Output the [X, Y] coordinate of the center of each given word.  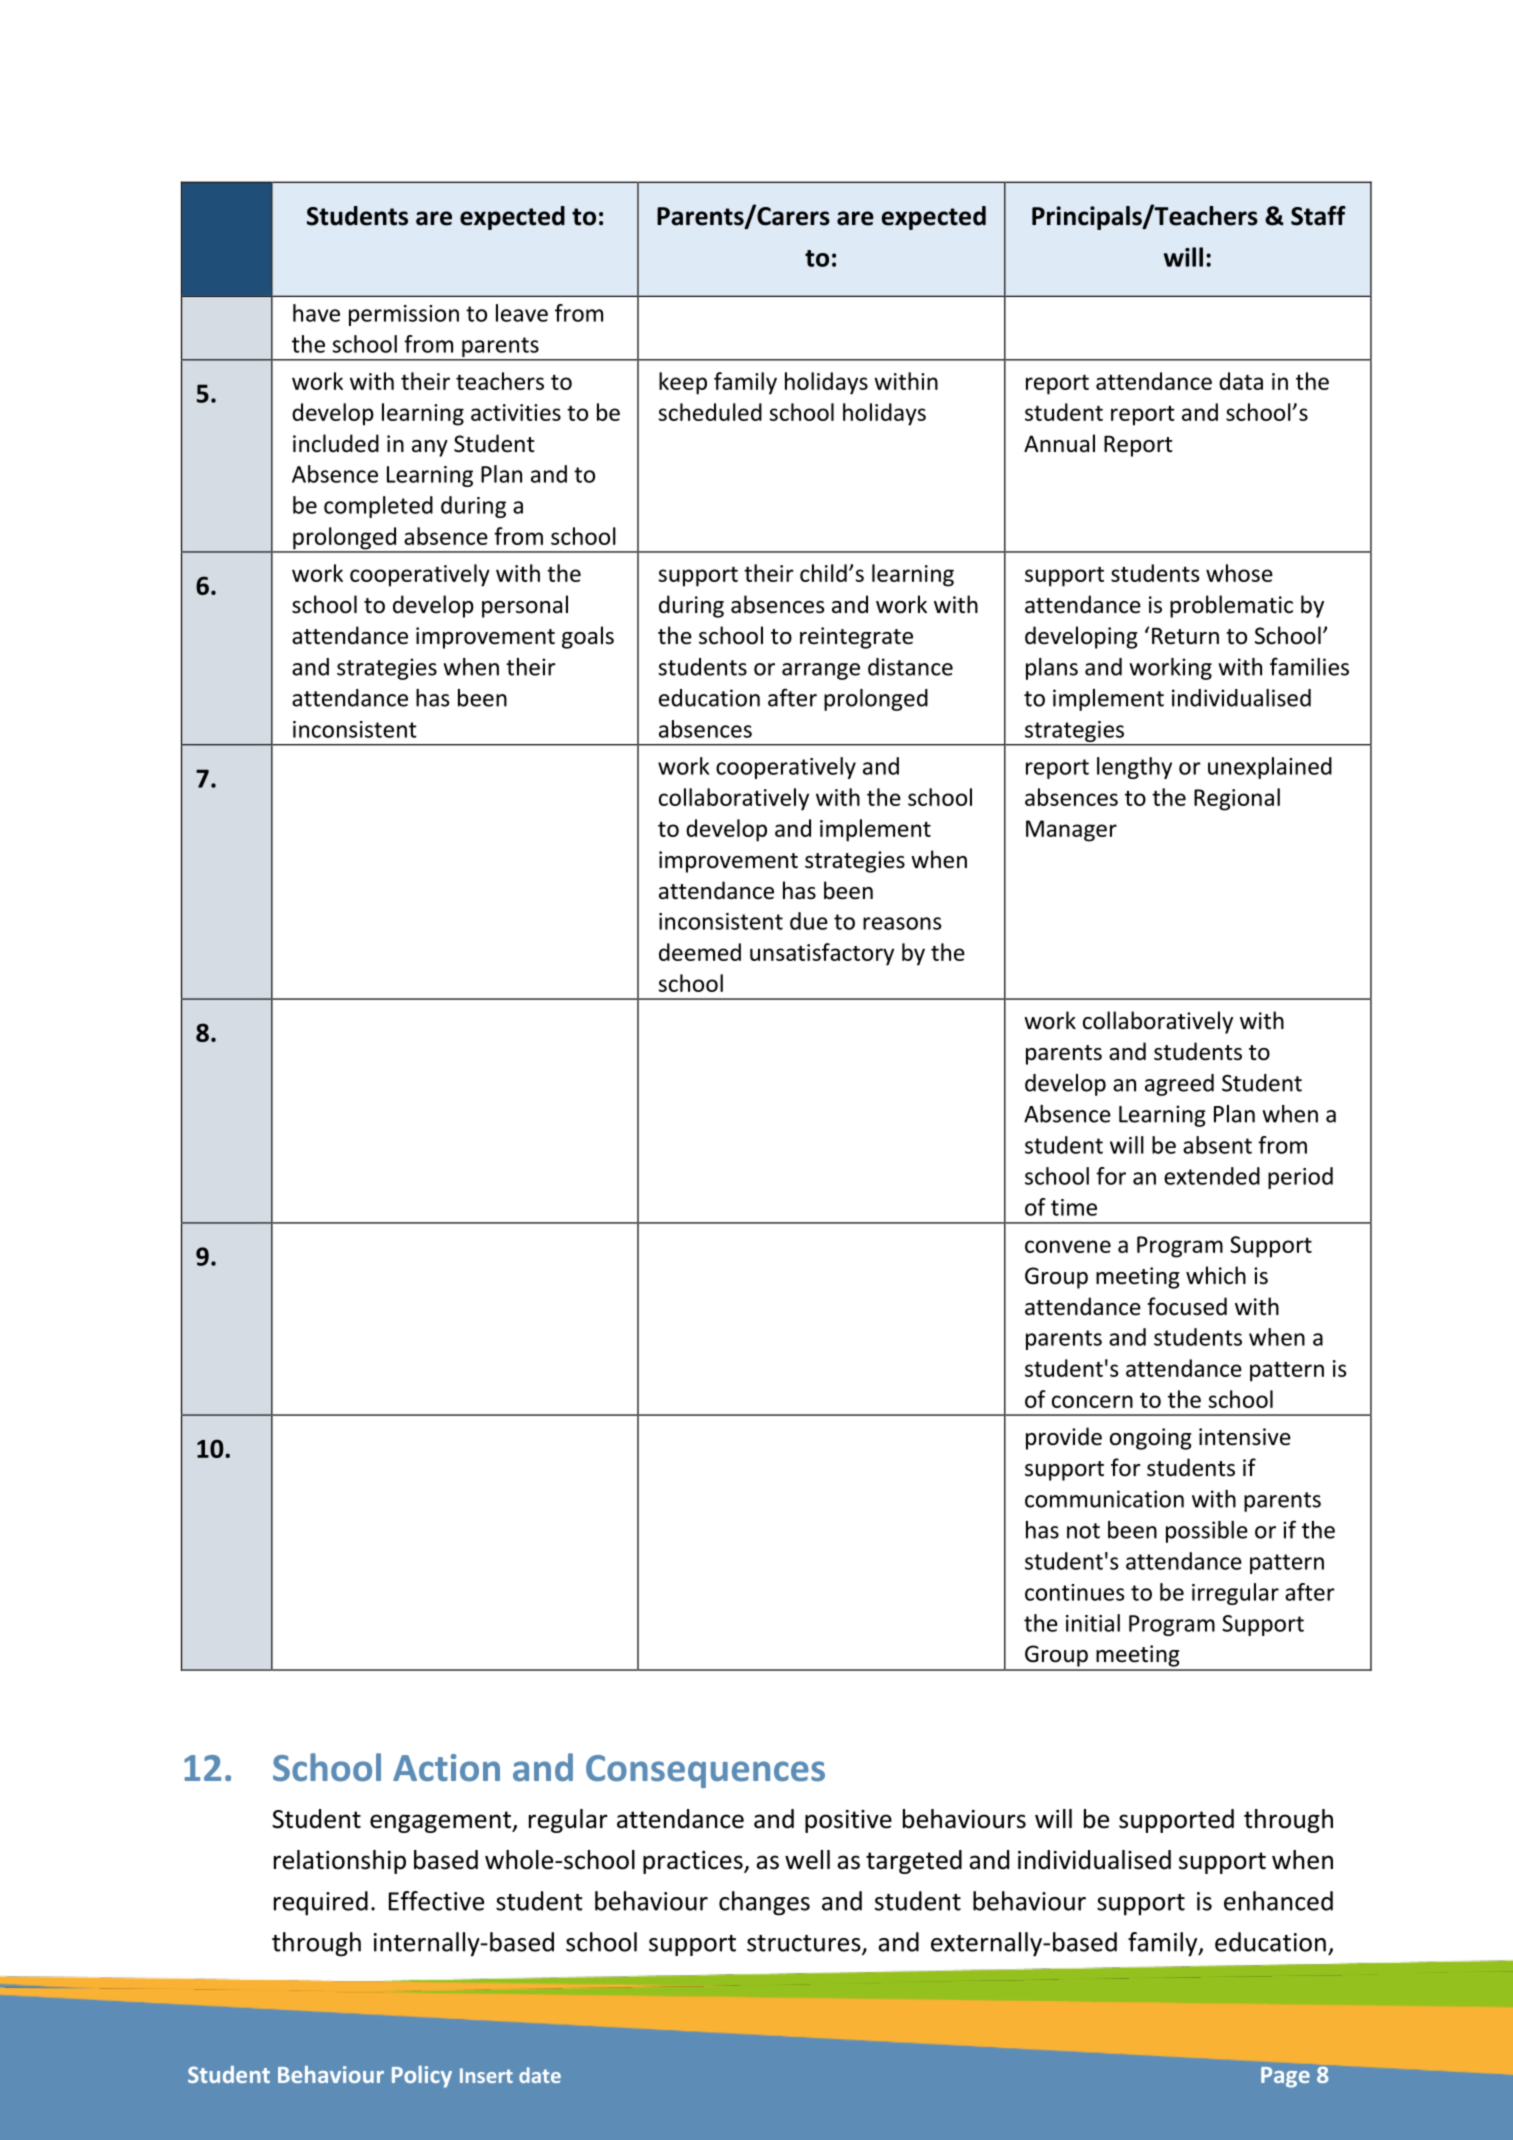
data [1241, 381]
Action [446, 1768]
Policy [422, 2077]
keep [683, 383]
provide [1064, 1438]
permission [404, 315]
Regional [1237, 799]
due [809, 921]
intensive [1245, 1437]
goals [588, 637]
